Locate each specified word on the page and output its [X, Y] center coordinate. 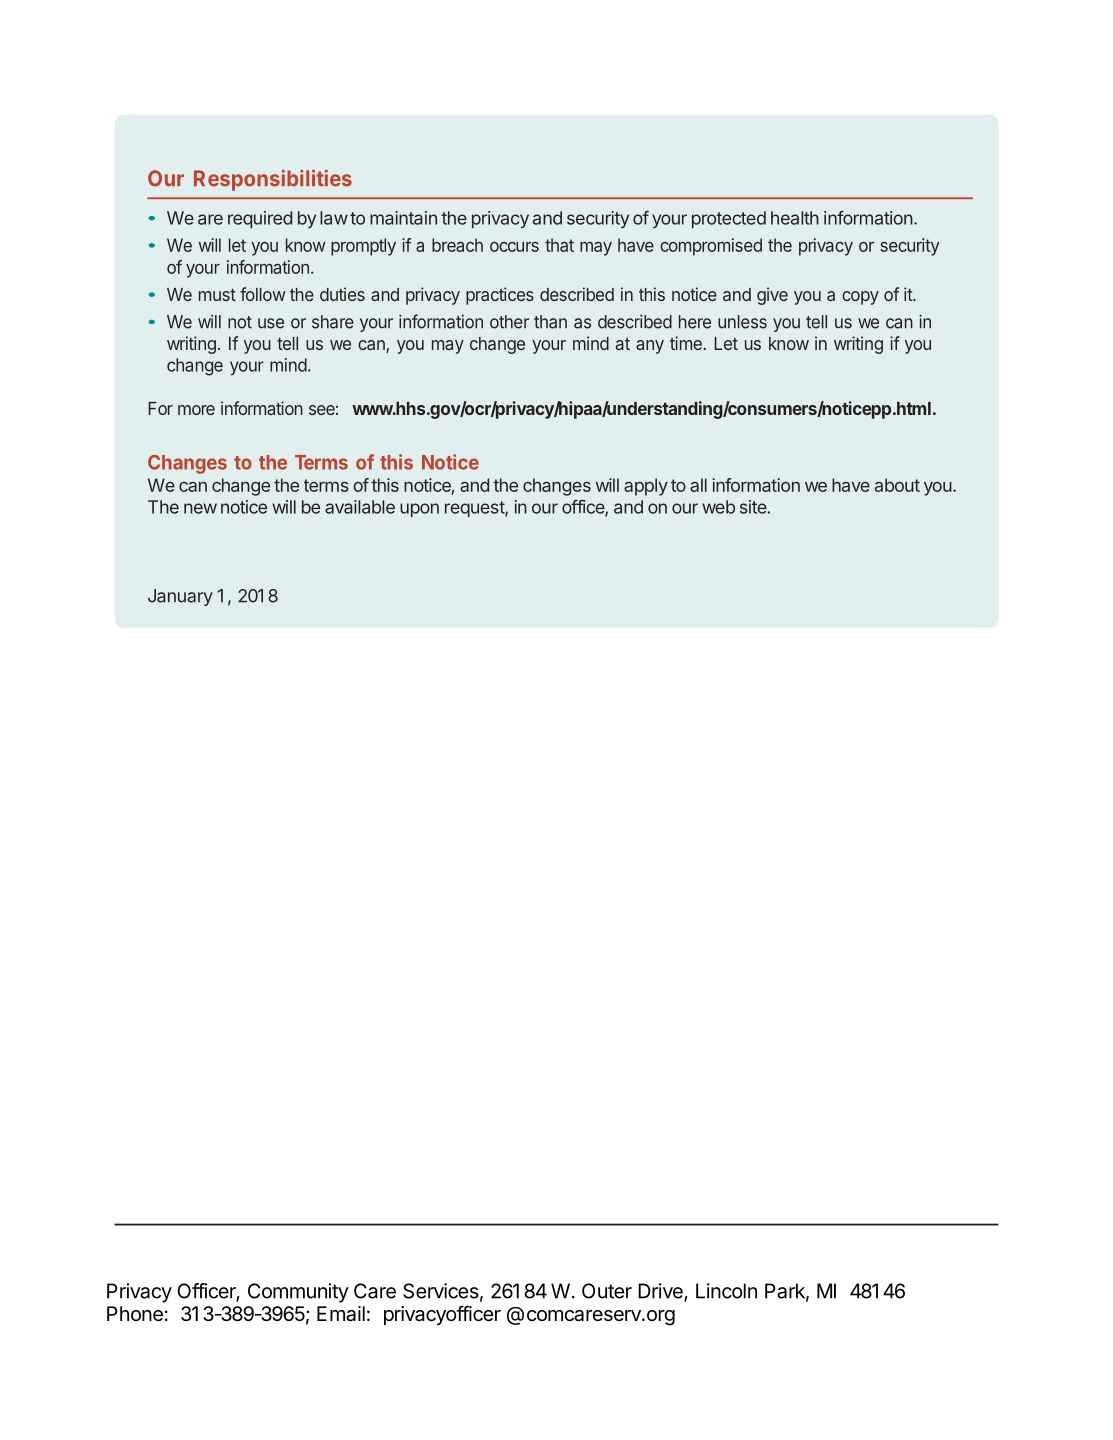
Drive [661, 1292]
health [795, 218]
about [897, 485]
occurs [514, 246]
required [260, 219]
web [718, 507]
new [200, 508]
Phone [135, 1314]
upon [419, 510]
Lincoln [726, 1291]
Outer [607, 1291]
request [475, 509]
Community [298, 1293]
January [180, 597]
